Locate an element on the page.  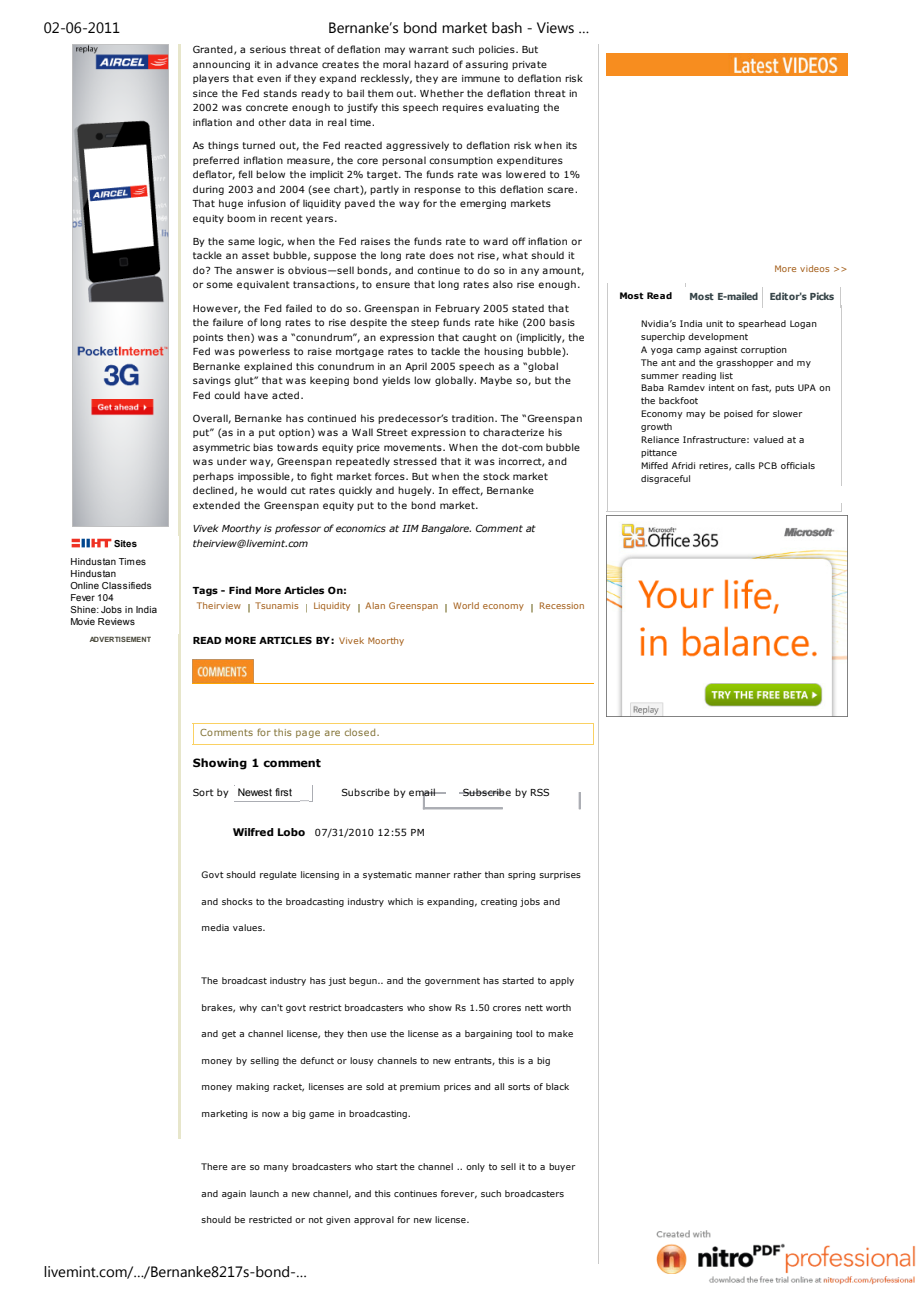
its is located at coordinates (571, 145).
